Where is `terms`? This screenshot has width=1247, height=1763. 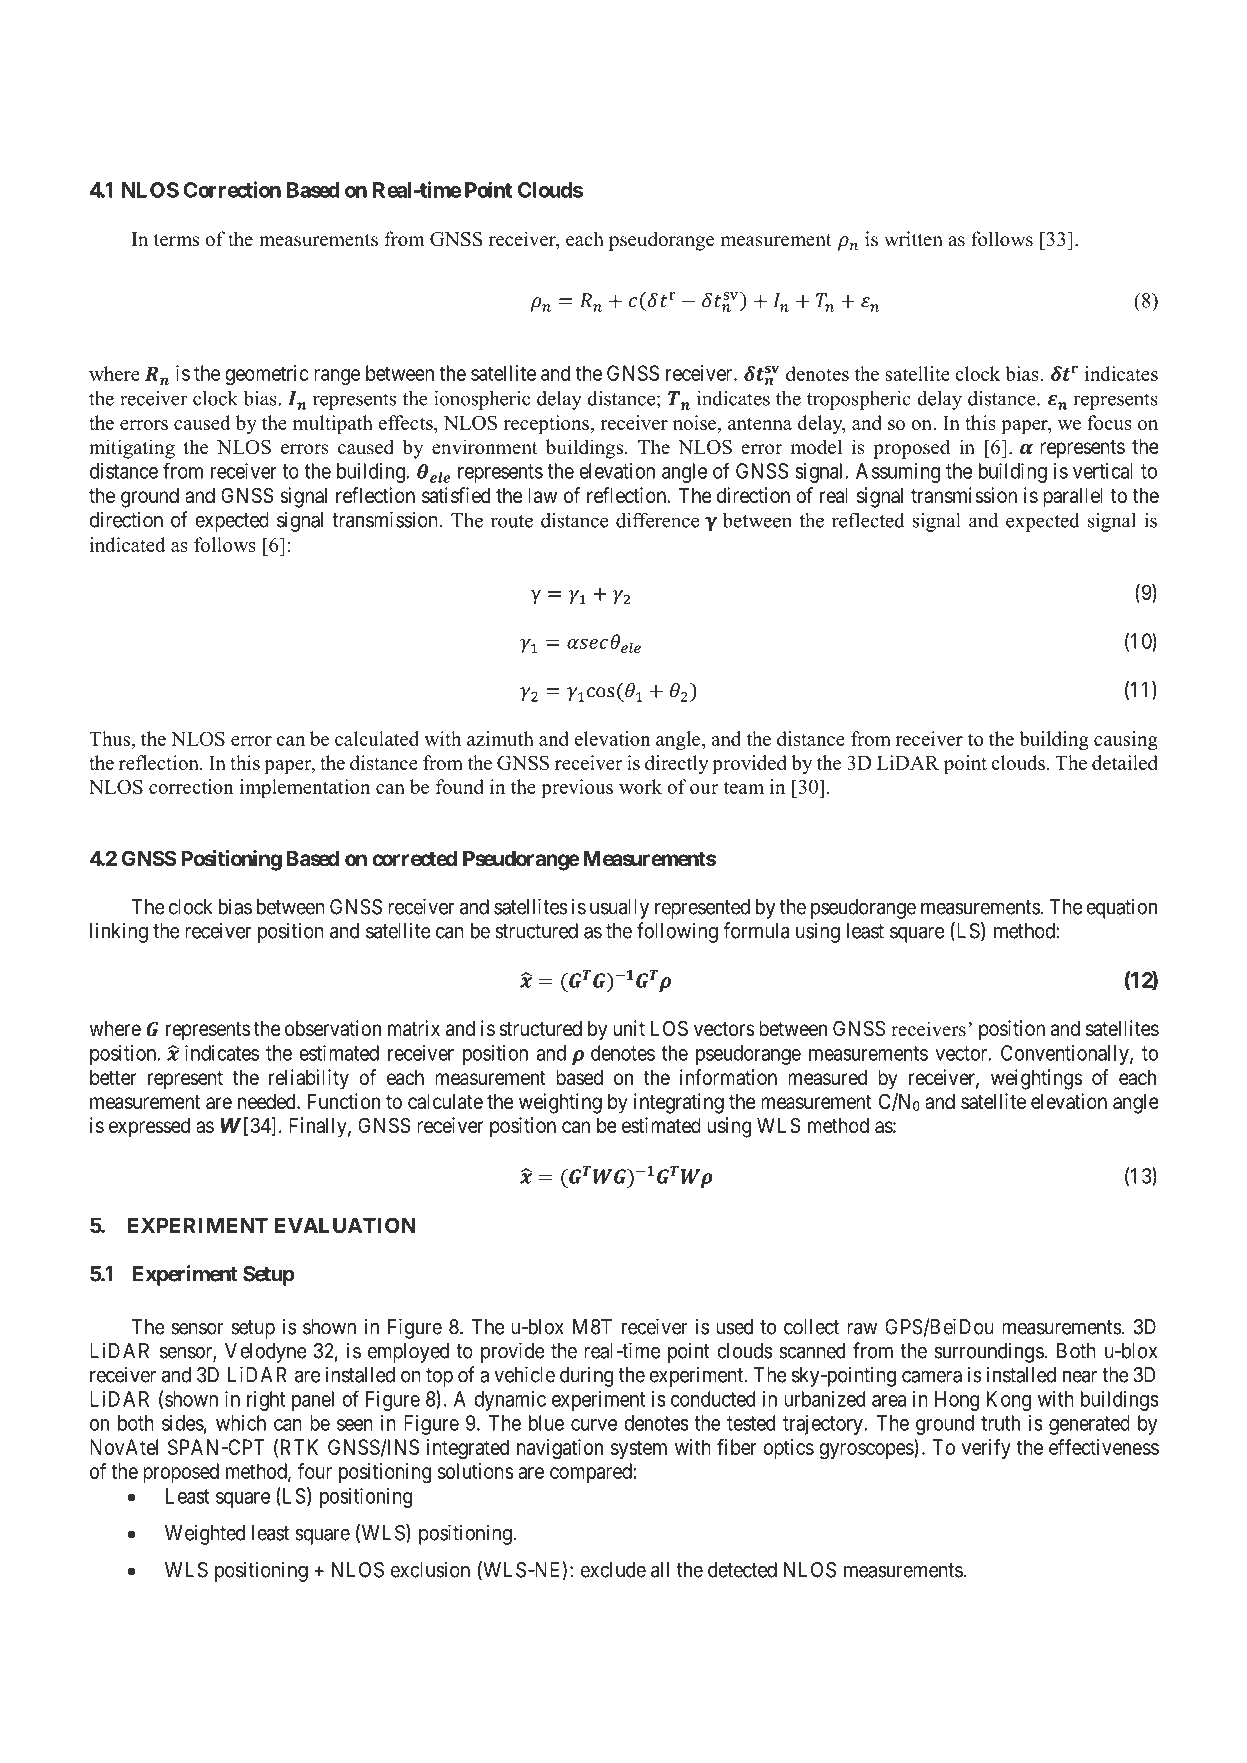 terms is located at coordinates (176, 240).
